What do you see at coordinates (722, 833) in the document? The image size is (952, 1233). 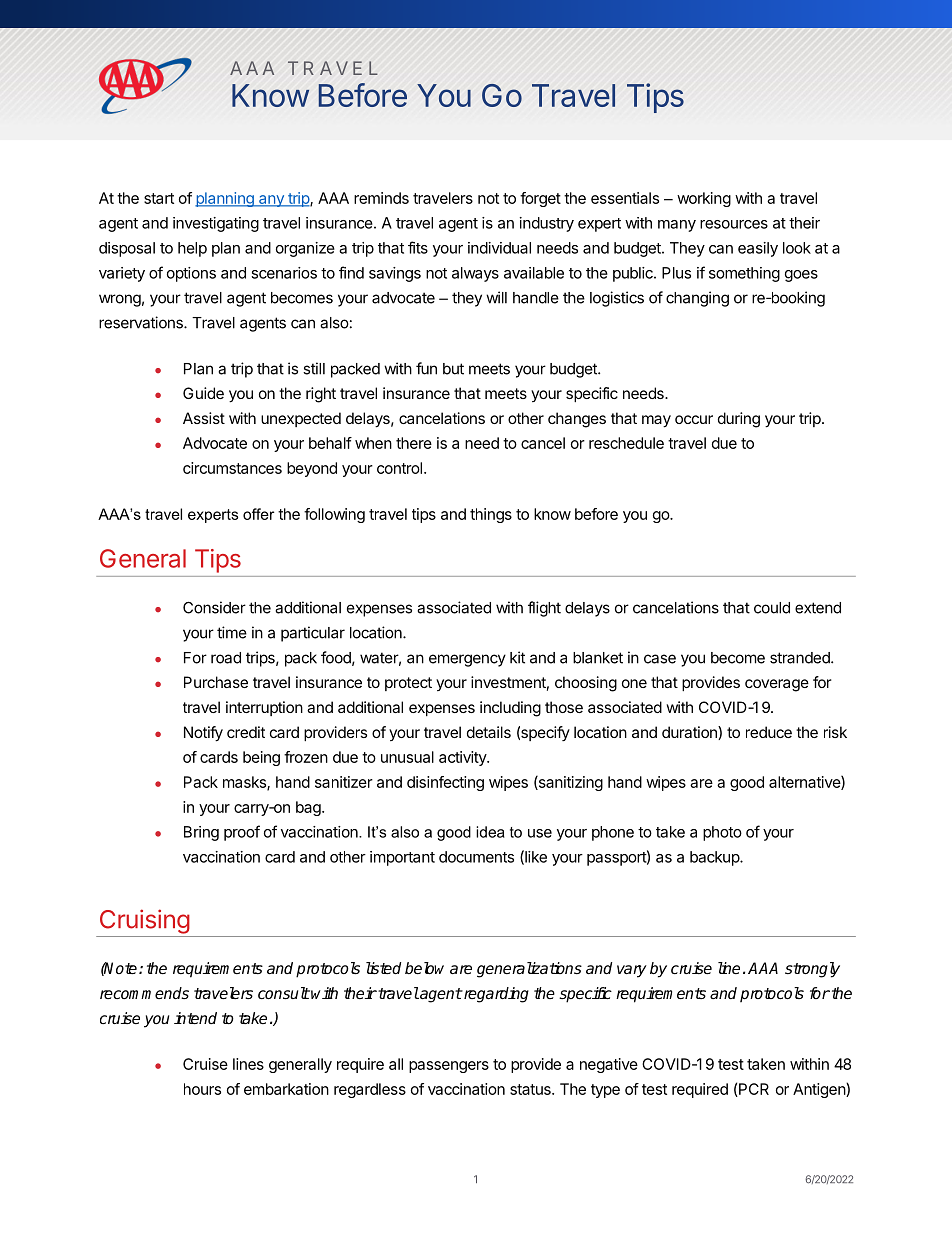 I see `photo` at bounding box center [722, 833].
